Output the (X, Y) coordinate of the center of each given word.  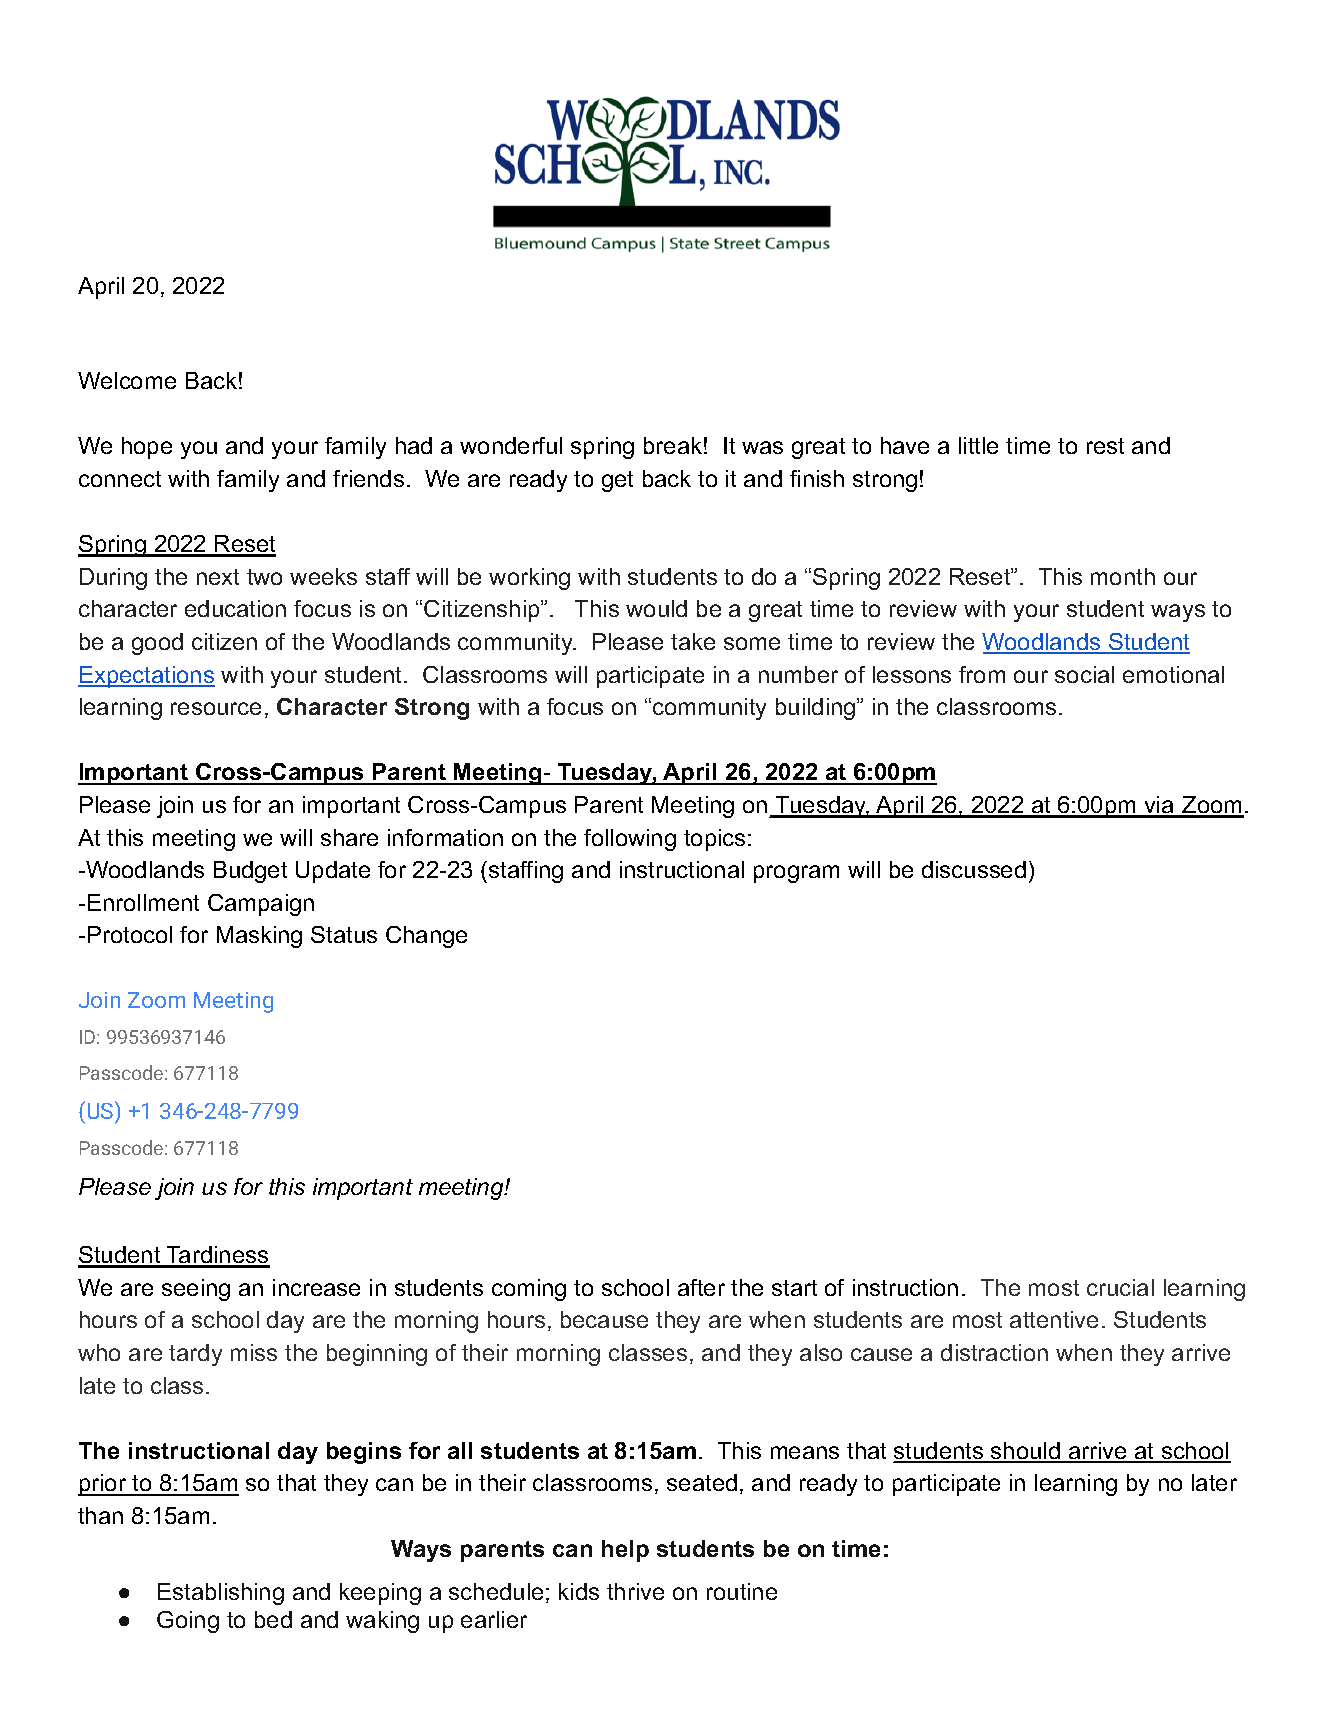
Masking (259, 937)
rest (1105, 446)
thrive (635, 1591)
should (1025, 1452)
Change (426, 937)
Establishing (221, 1594)
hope (147, 448)
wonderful (511, 445)
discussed (974, 869)
